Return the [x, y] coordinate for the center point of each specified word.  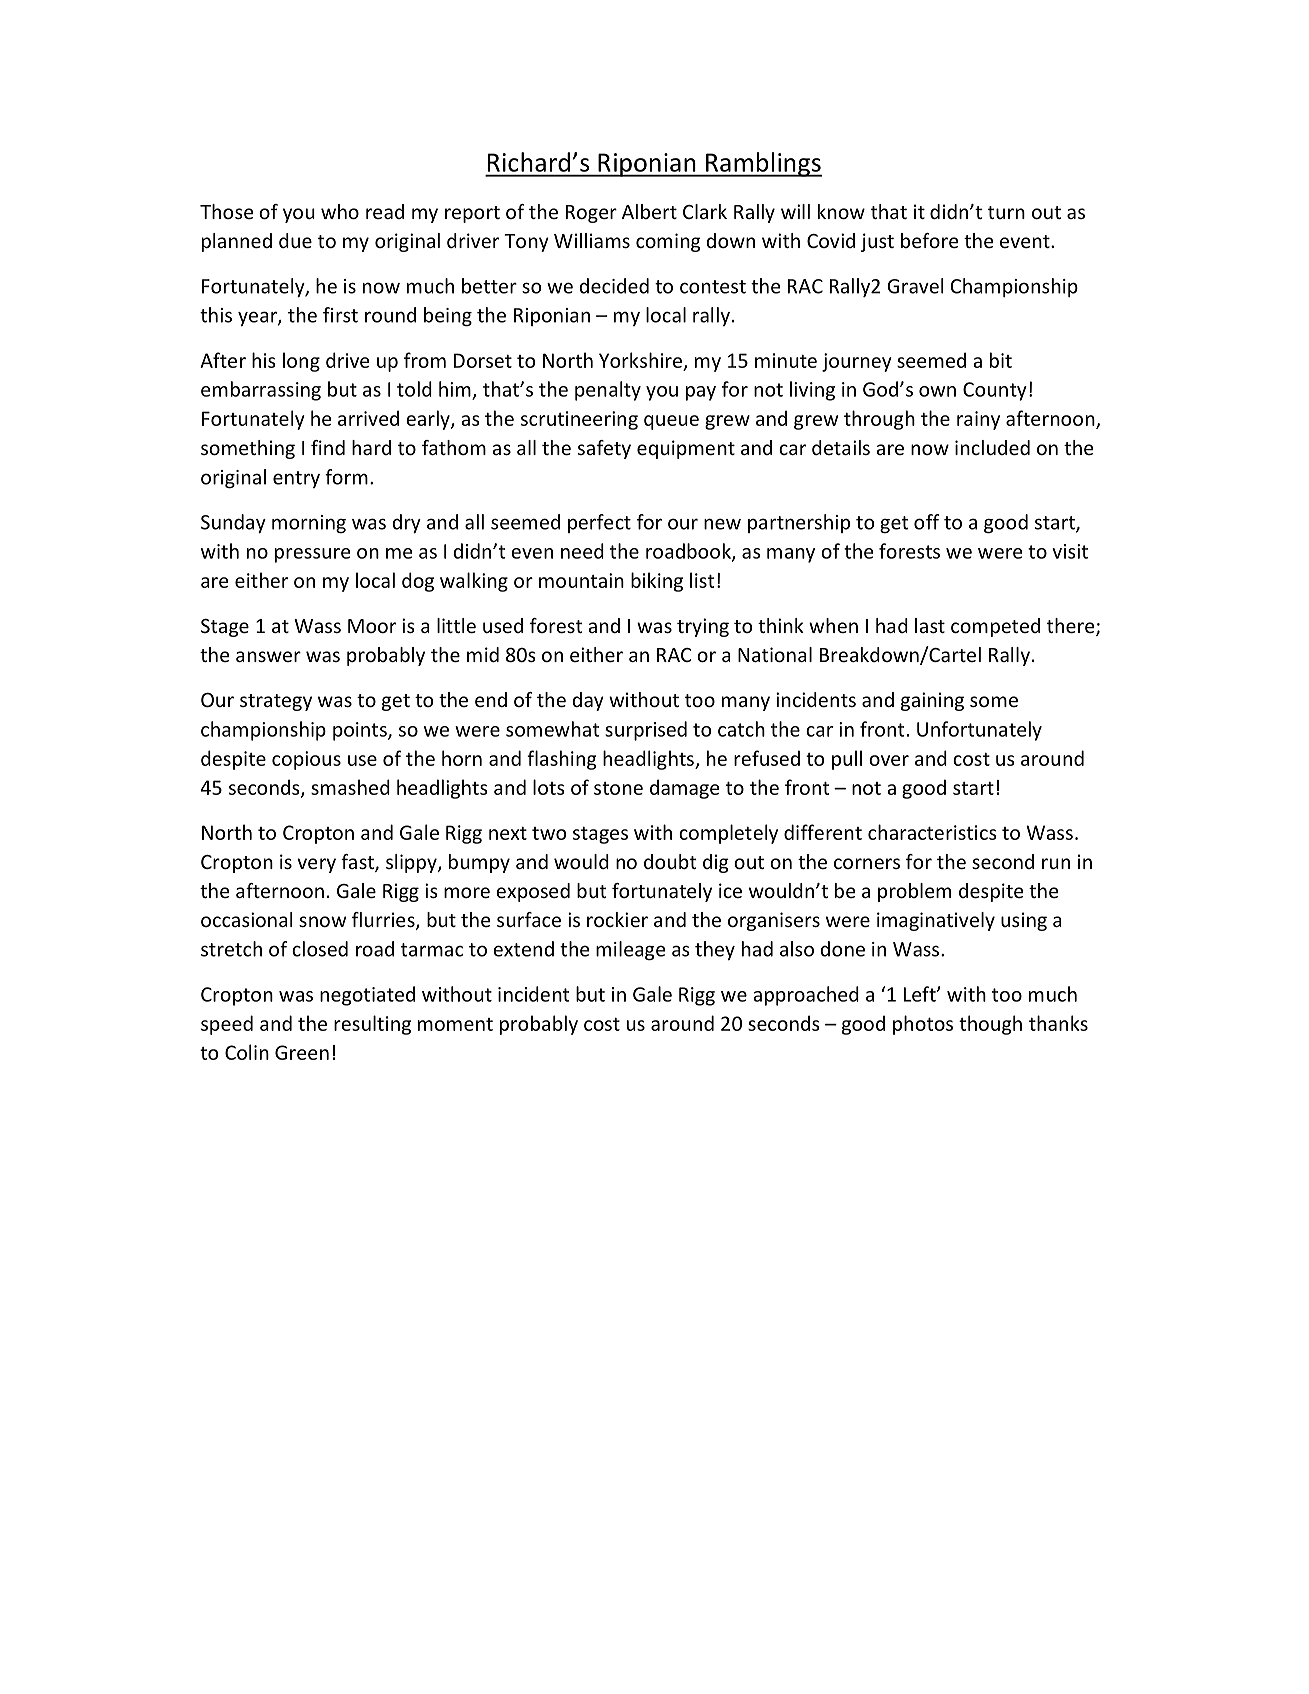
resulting [372, 1025]
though [990, 1025]
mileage [631, 950]
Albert [649, 211]
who [340, 211]
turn [1006, 212]
